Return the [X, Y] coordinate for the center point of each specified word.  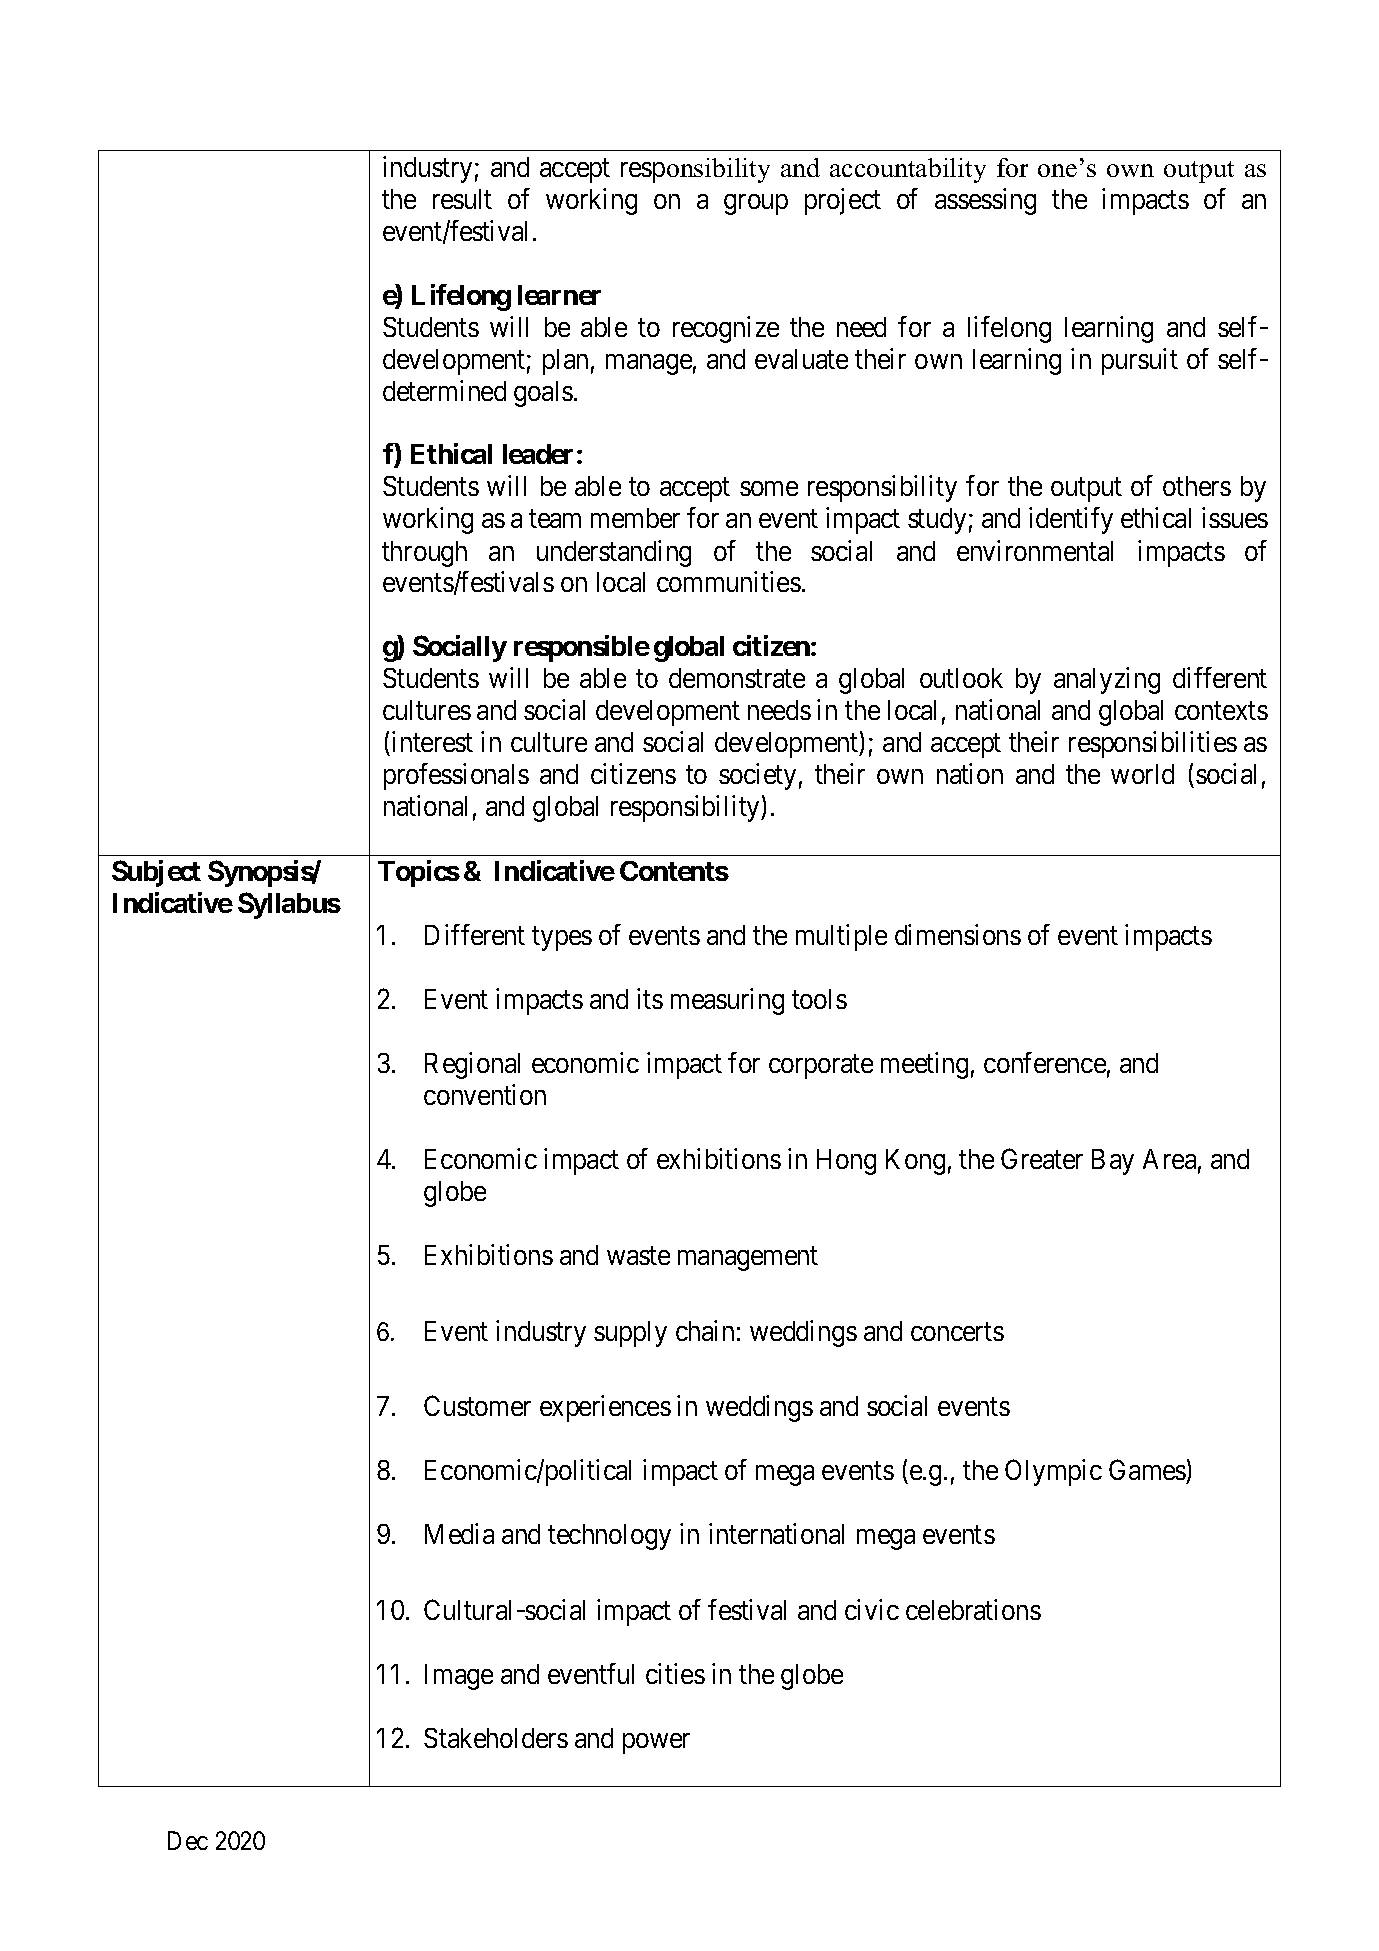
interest [431, 743]
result [462, 199]
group [756, 204]
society [757, 776]
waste [638, 1256]
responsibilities [1153, 744]
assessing [985, 201]
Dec [188, 1840]
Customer [477, 1405]
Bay [1113, 1162]
